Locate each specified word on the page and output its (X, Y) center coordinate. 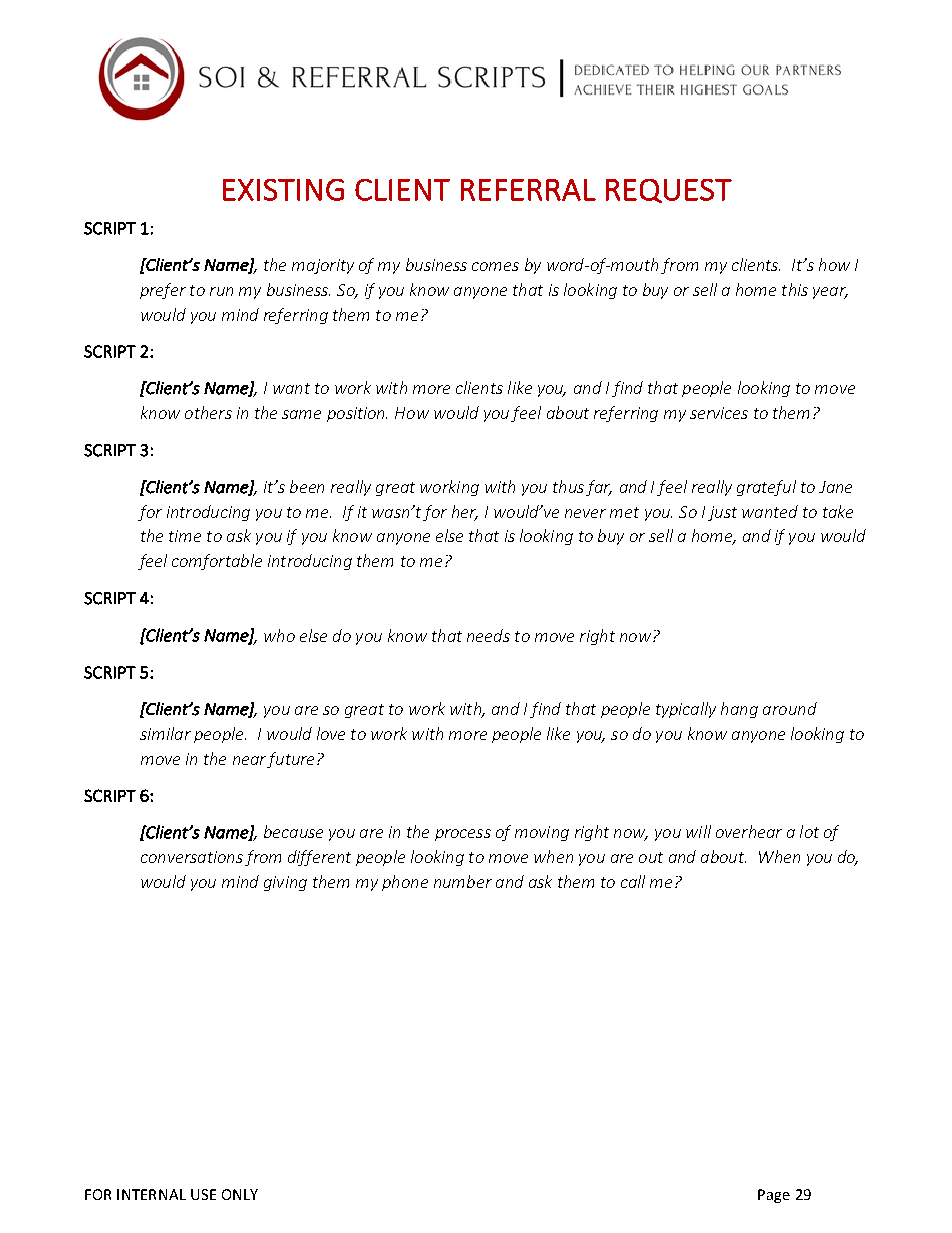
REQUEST (669, 191)
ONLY (240, 1194)
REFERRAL (528, 190)
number (463, 881)
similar (165, 733)
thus (568, 486)
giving (285, 883)
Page (774, 1196)
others (208, 412)
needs (488, 635)
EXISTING (283, 190)
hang (739, 710)
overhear (749, 831)
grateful (766, 488)
